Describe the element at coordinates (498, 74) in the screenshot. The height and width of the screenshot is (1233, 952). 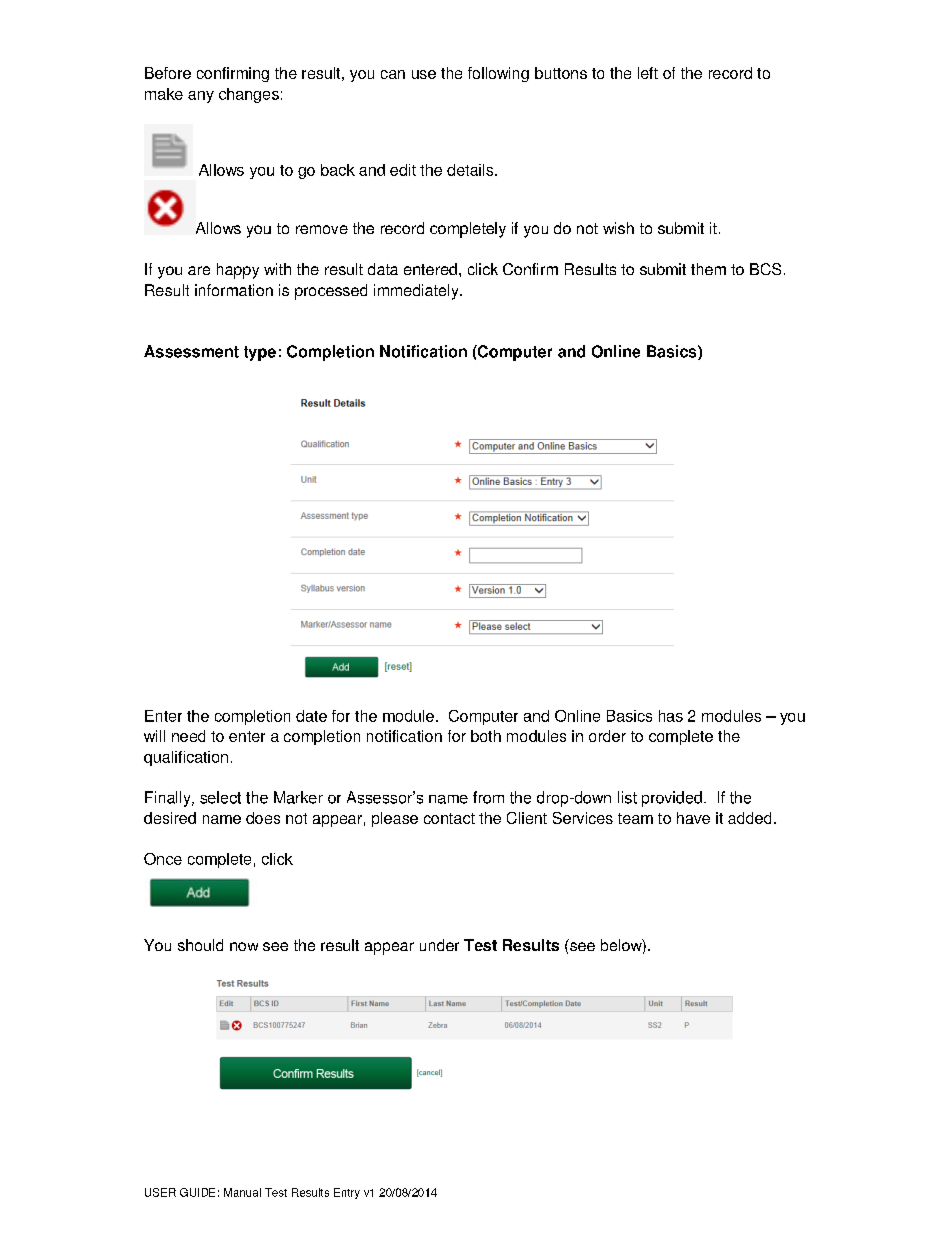
I see `following` at that location.
